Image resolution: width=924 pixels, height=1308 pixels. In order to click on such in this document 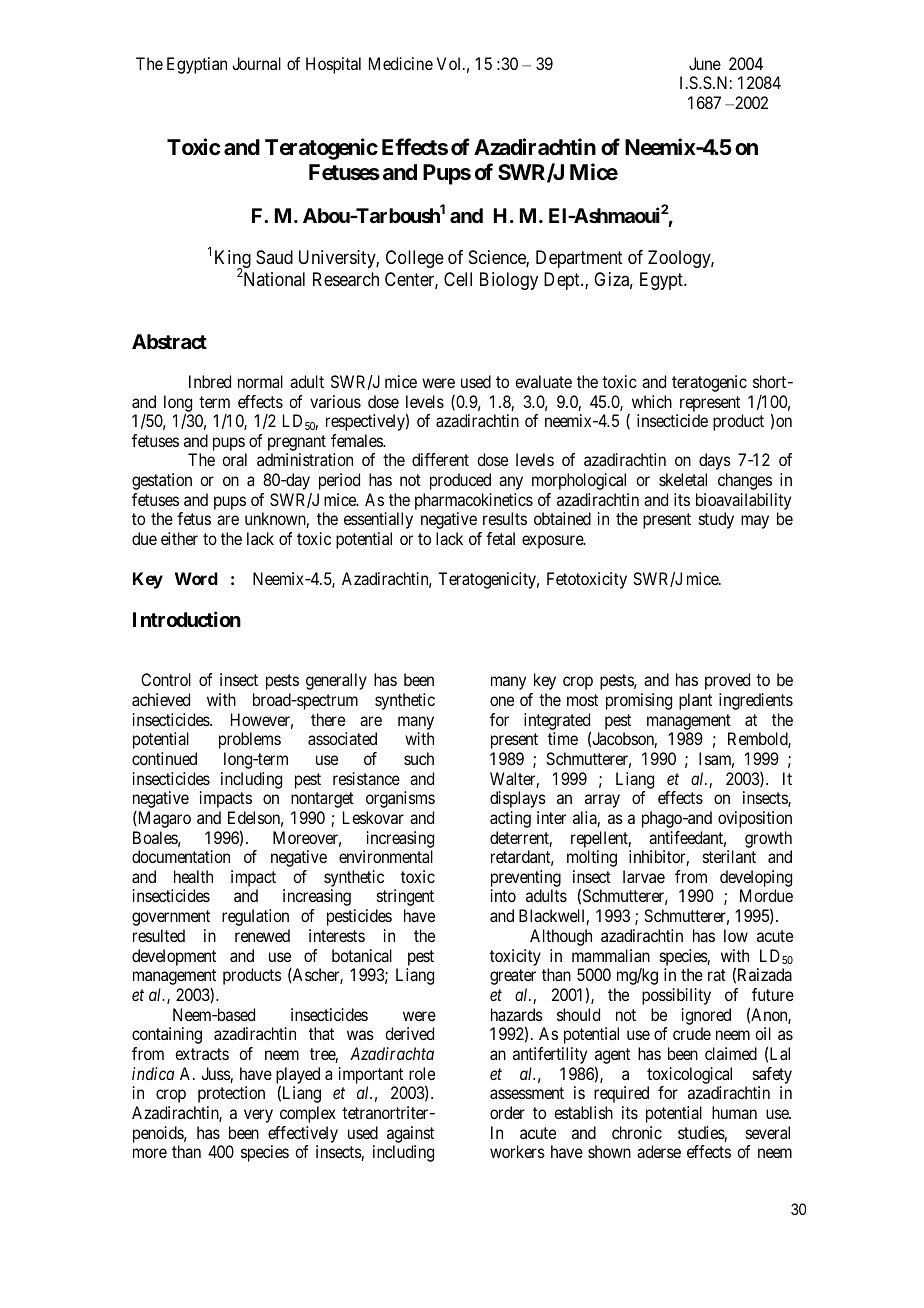, I will do `click(419, 758)`.
